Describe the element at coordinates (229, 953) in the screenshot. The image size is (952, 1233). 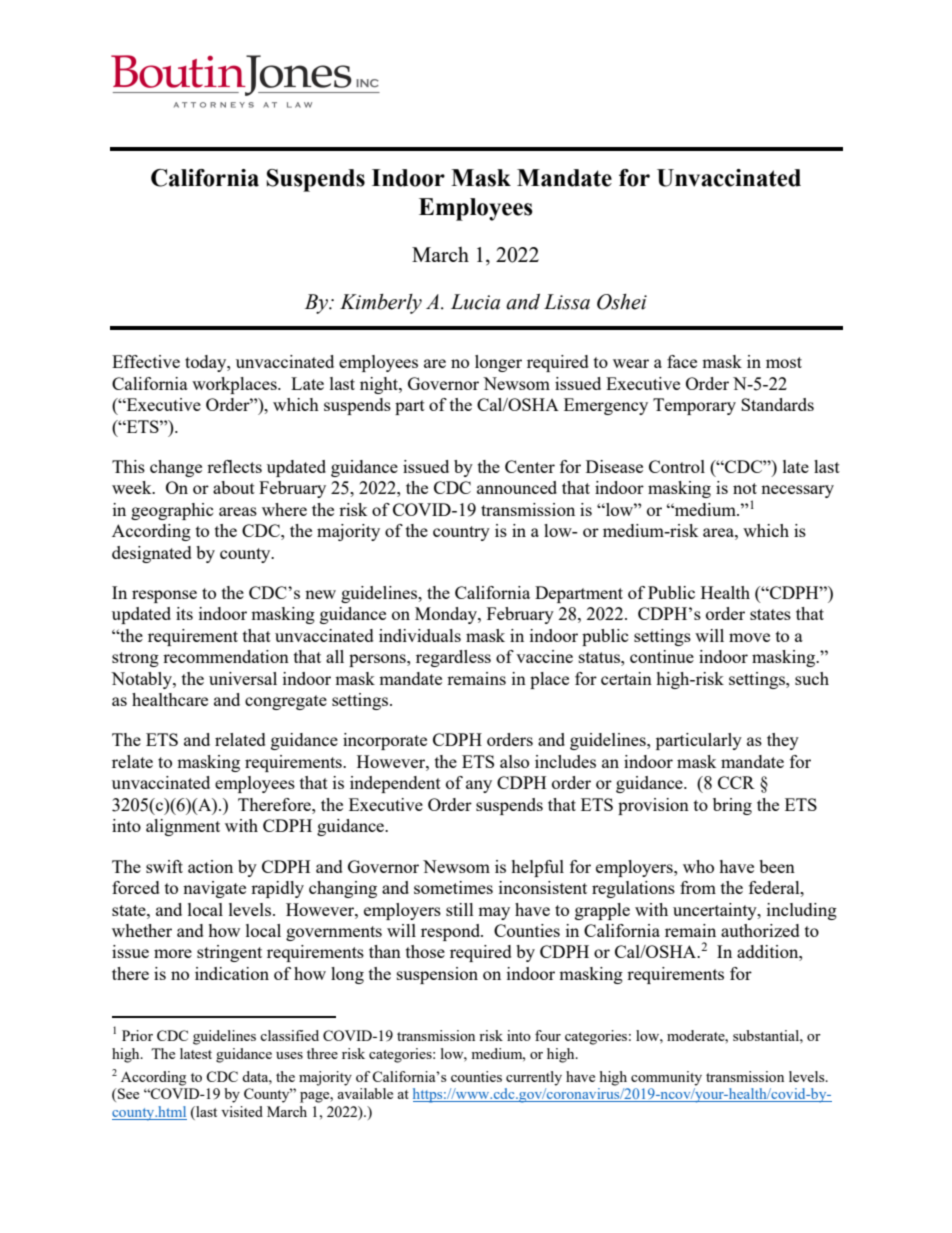
I see `stringent` at that location.
